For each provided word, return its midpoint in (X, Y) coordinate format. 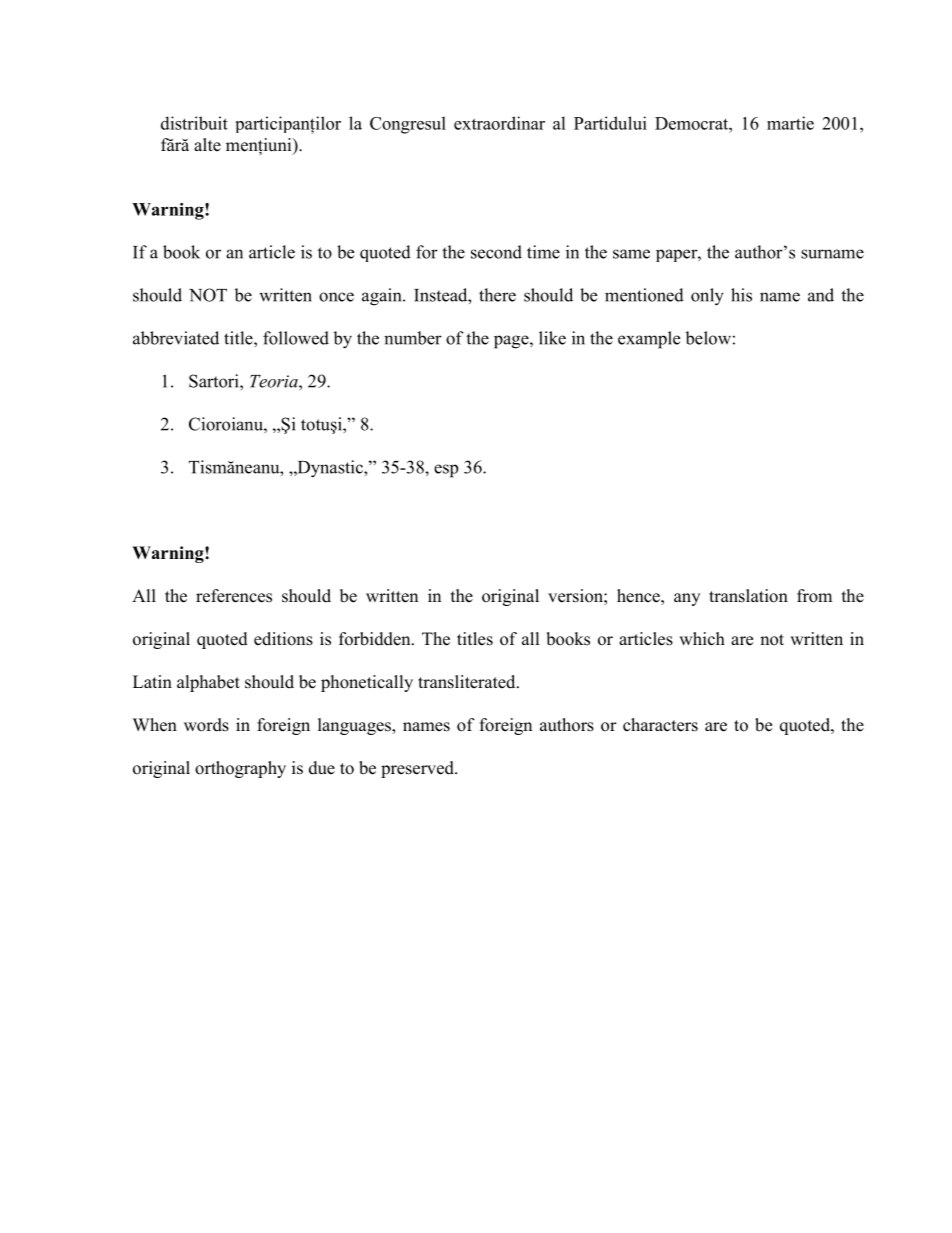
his (741, 295)
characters (660, 725)
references (234, 596)
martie (790, 123)
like (552, 338)
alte (207, 145)
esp (446, 471)
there (497, 295)
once (336, 297)
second (496, 252)
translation (748, 596)
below (708, 338)
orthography (240, 769)
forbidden (376, 639)
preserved (418, 769)
